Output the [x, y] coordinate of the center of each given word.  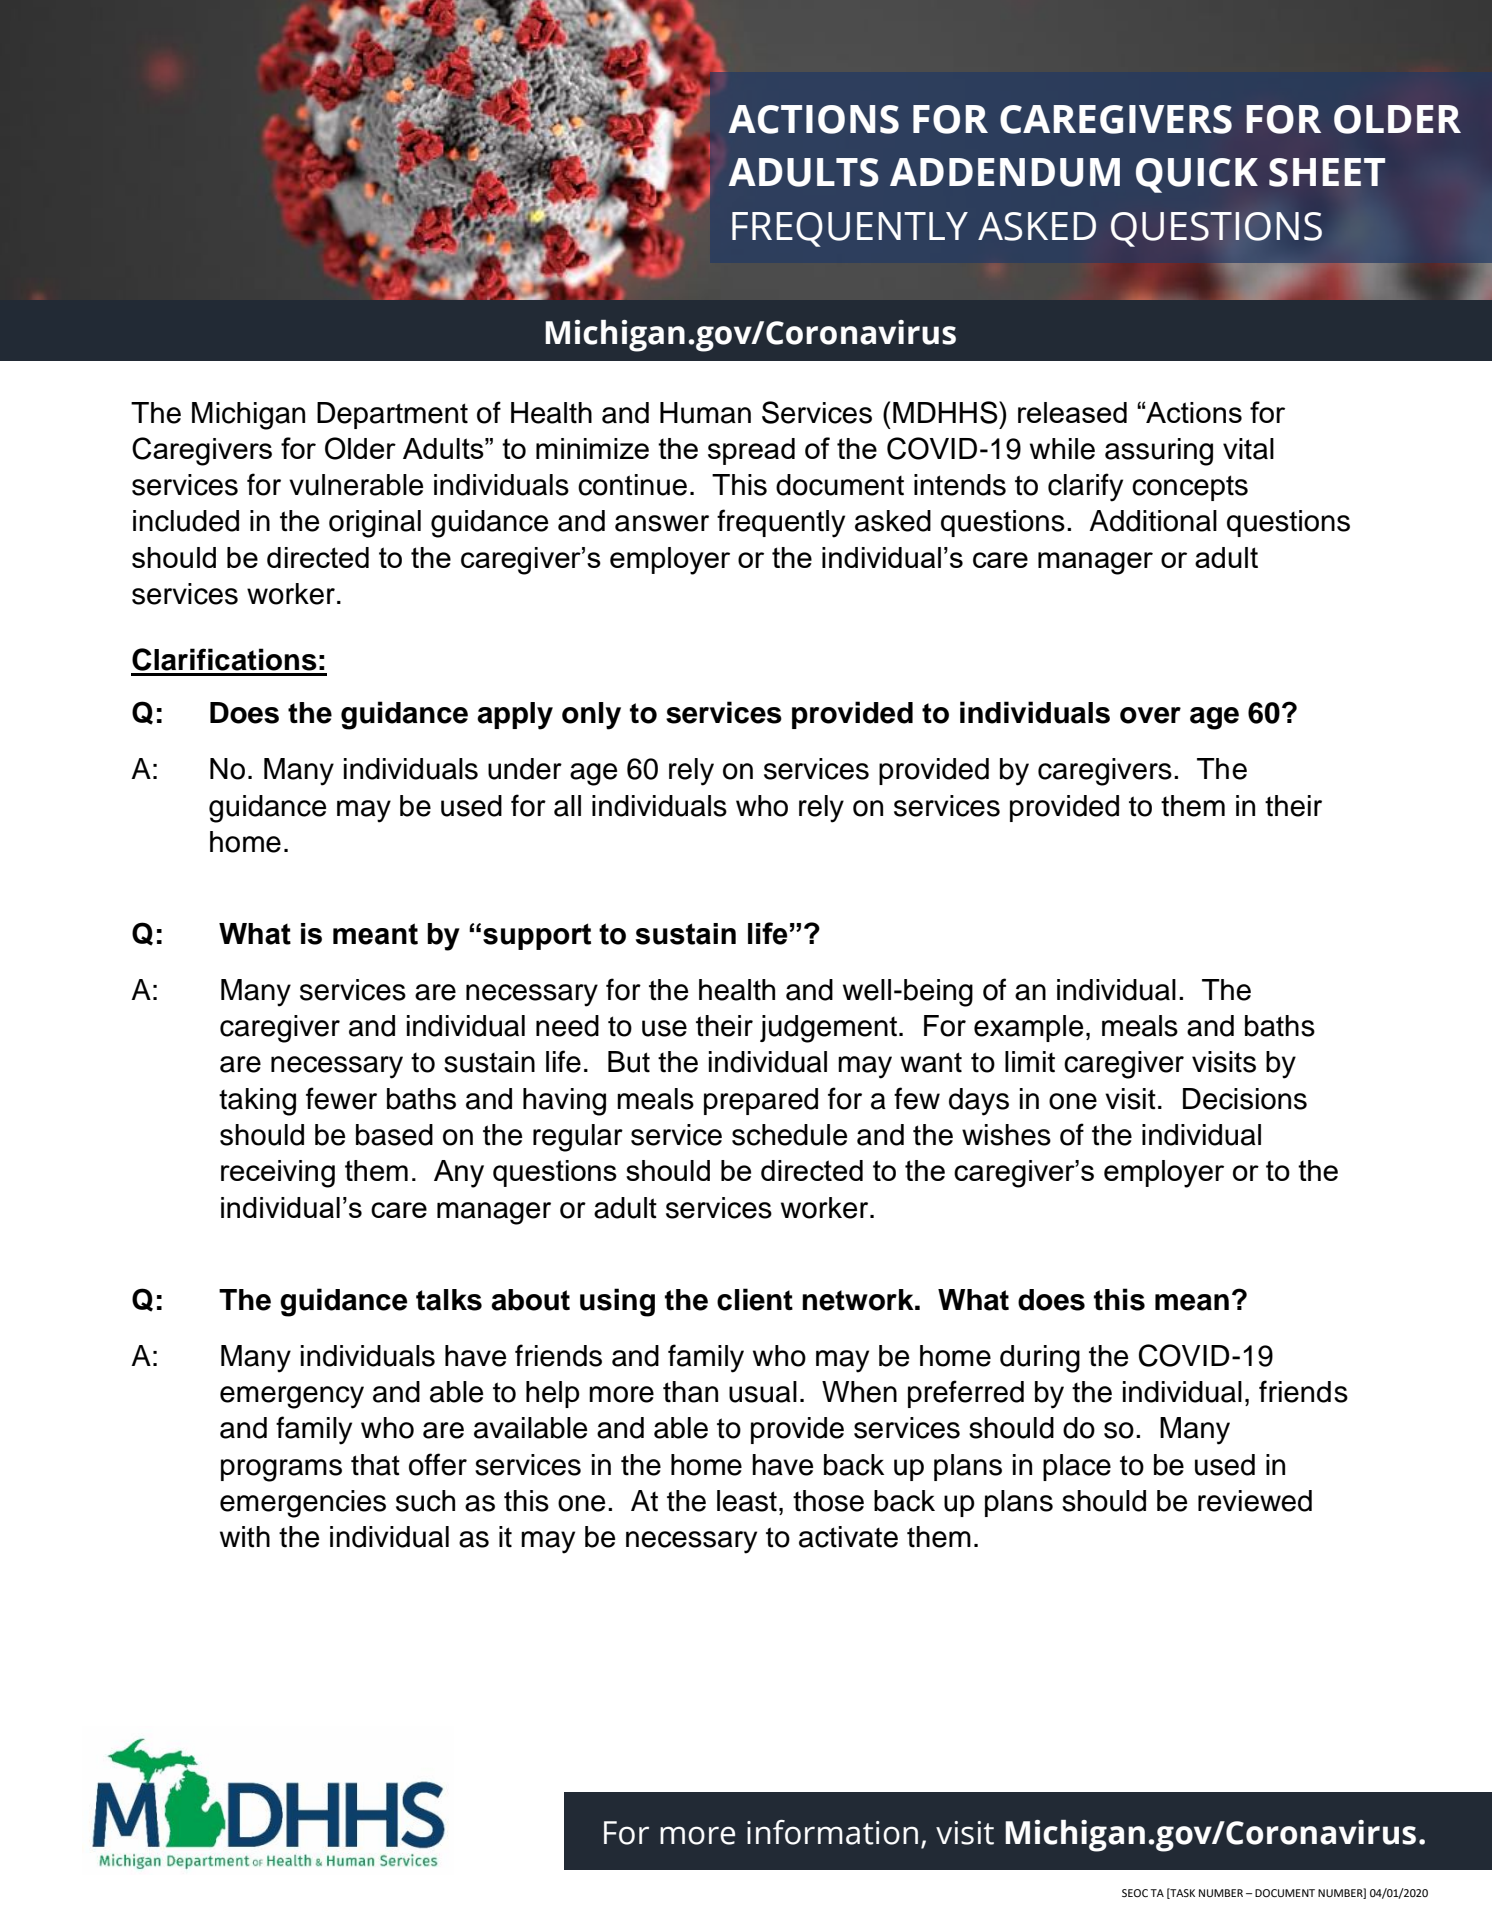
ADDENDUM [1005, 172]
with [245, 1537]
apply [515, 716]
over [1150, 715]
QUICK [1197, 175]
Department [392, 415]
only [591, 716]
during [1040, 1359]
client [755, 1299]
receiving [278, 1174]
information [832, 1832]
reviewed [1255, 1501]
